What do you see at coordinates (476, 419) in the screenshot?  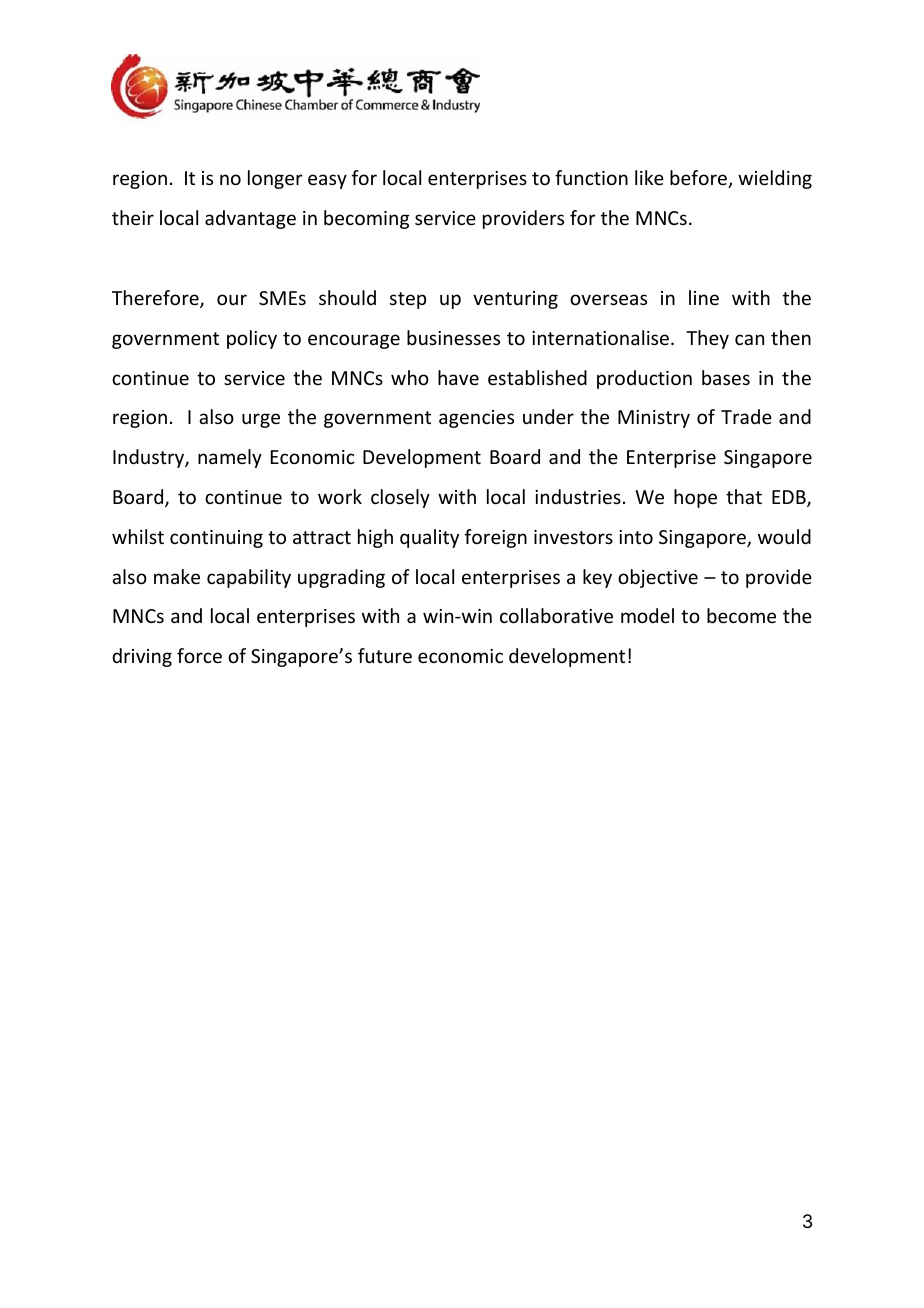 I see `agencies` at bounding box center [476, 419].
